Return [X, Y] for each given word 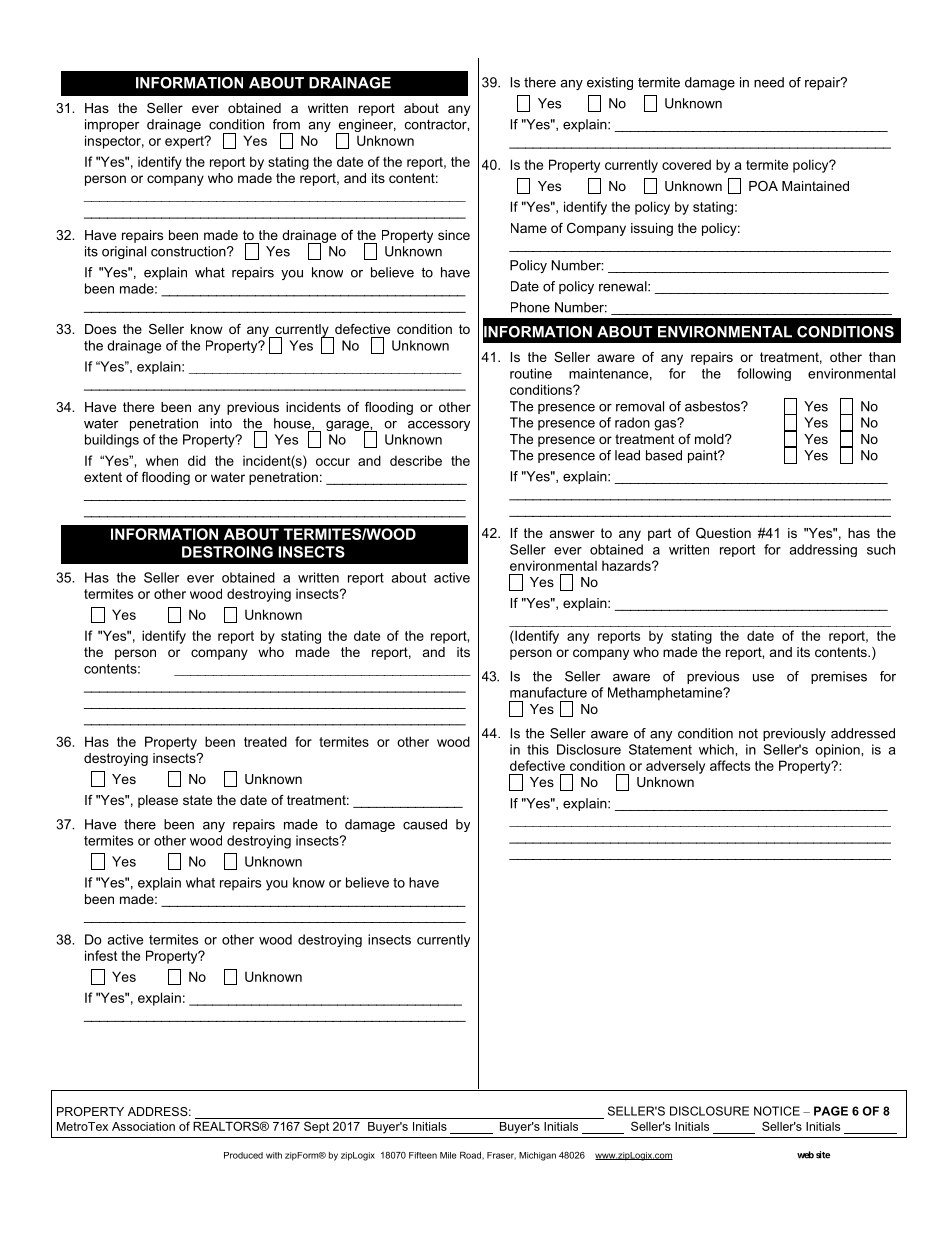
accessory [439, 426]
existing [610, 83]
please [158, 801]
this [538, 749]
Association [143, 1126]
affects [730, 765]
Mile [448, 1155]
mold [710, 439]
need [769, 82]
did [197, 460]
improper [112, 125]
